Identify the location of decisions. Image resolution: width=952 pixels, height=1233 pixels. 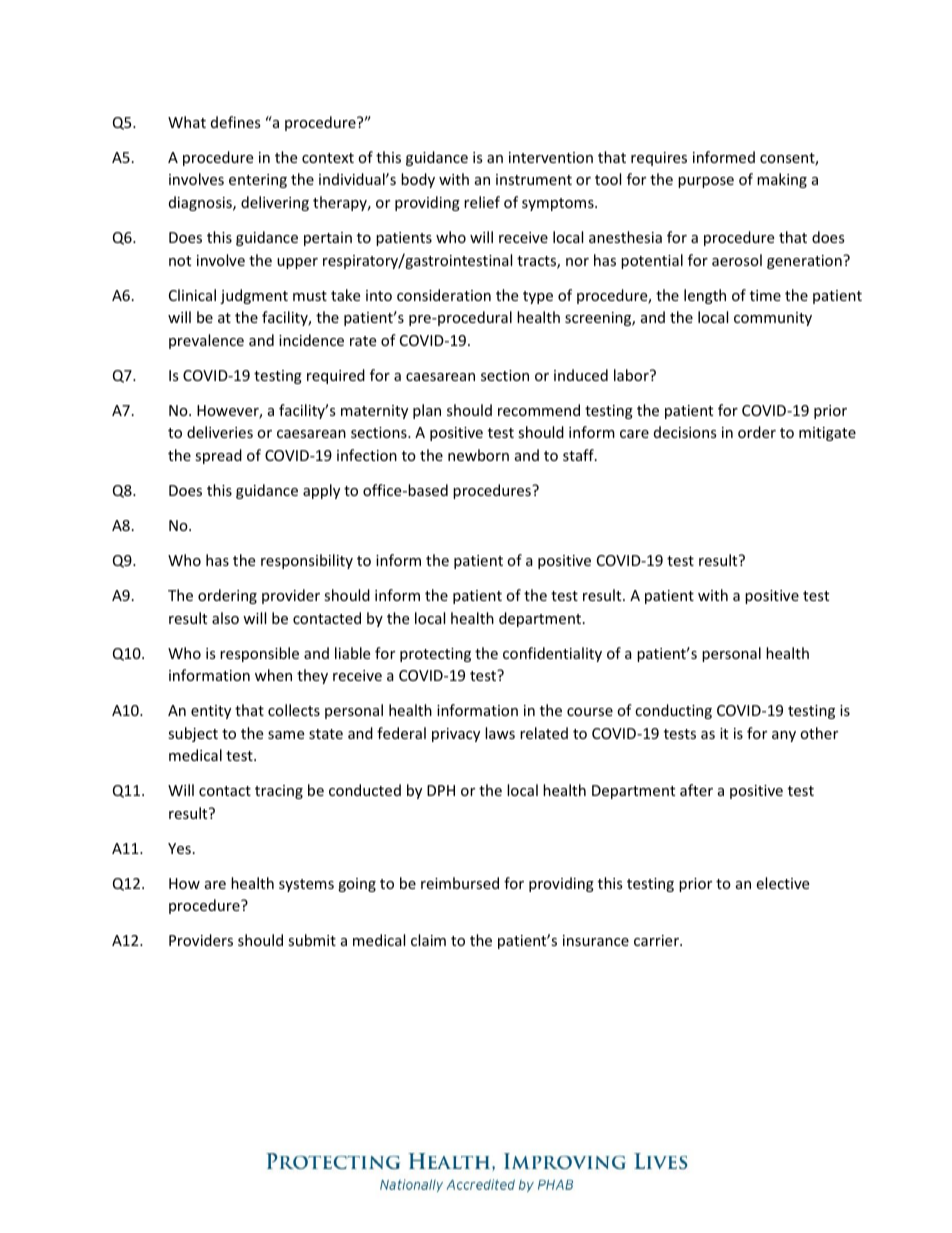
(685, 432).
